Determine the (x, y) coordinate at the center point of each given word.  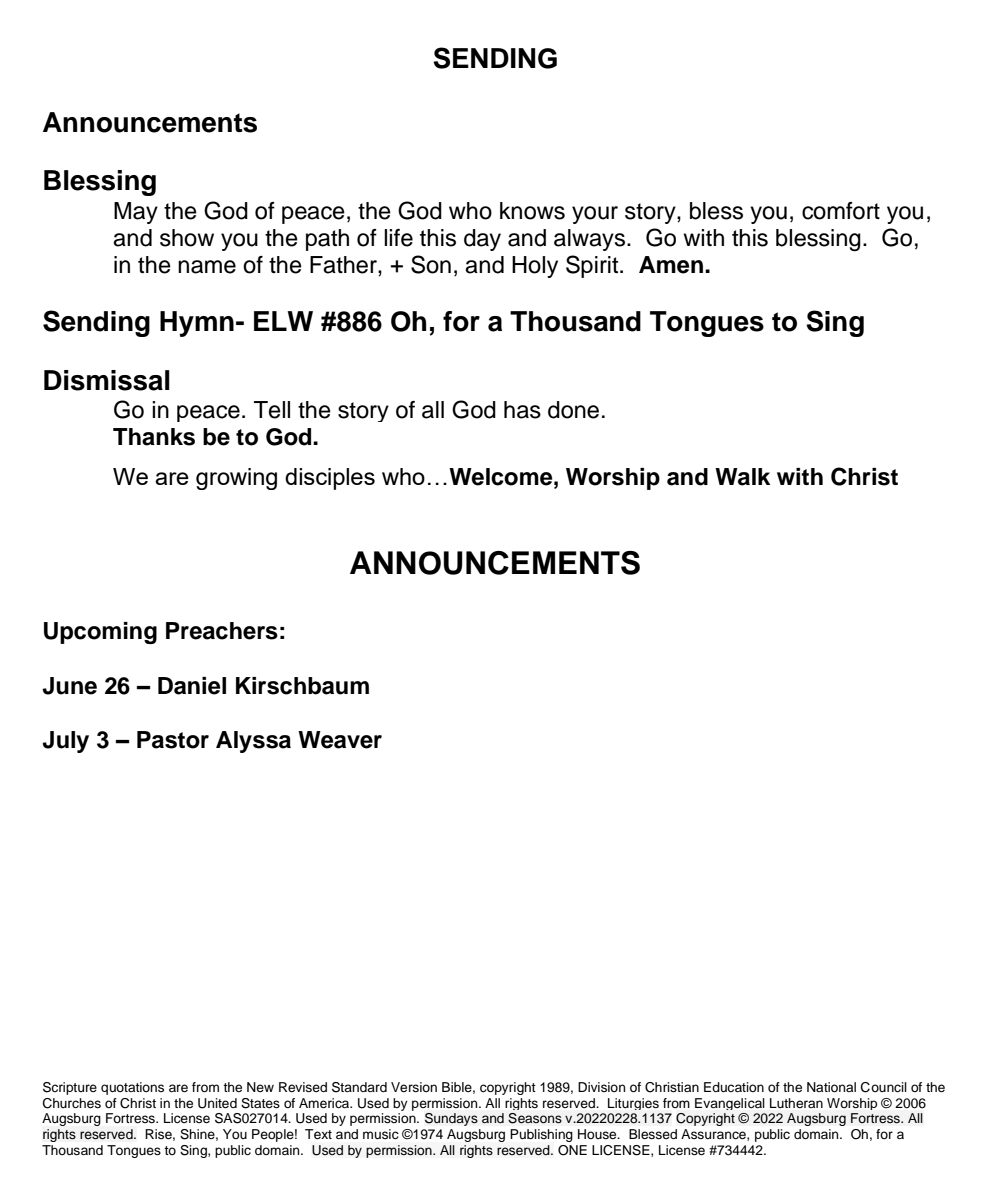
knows (532, 211)
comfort (841, 211)
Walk (742, 477)
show (187, 238)
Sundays (451, 1119)
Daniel (192, 686)
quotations (132, 1088)
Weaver (340, 740)
